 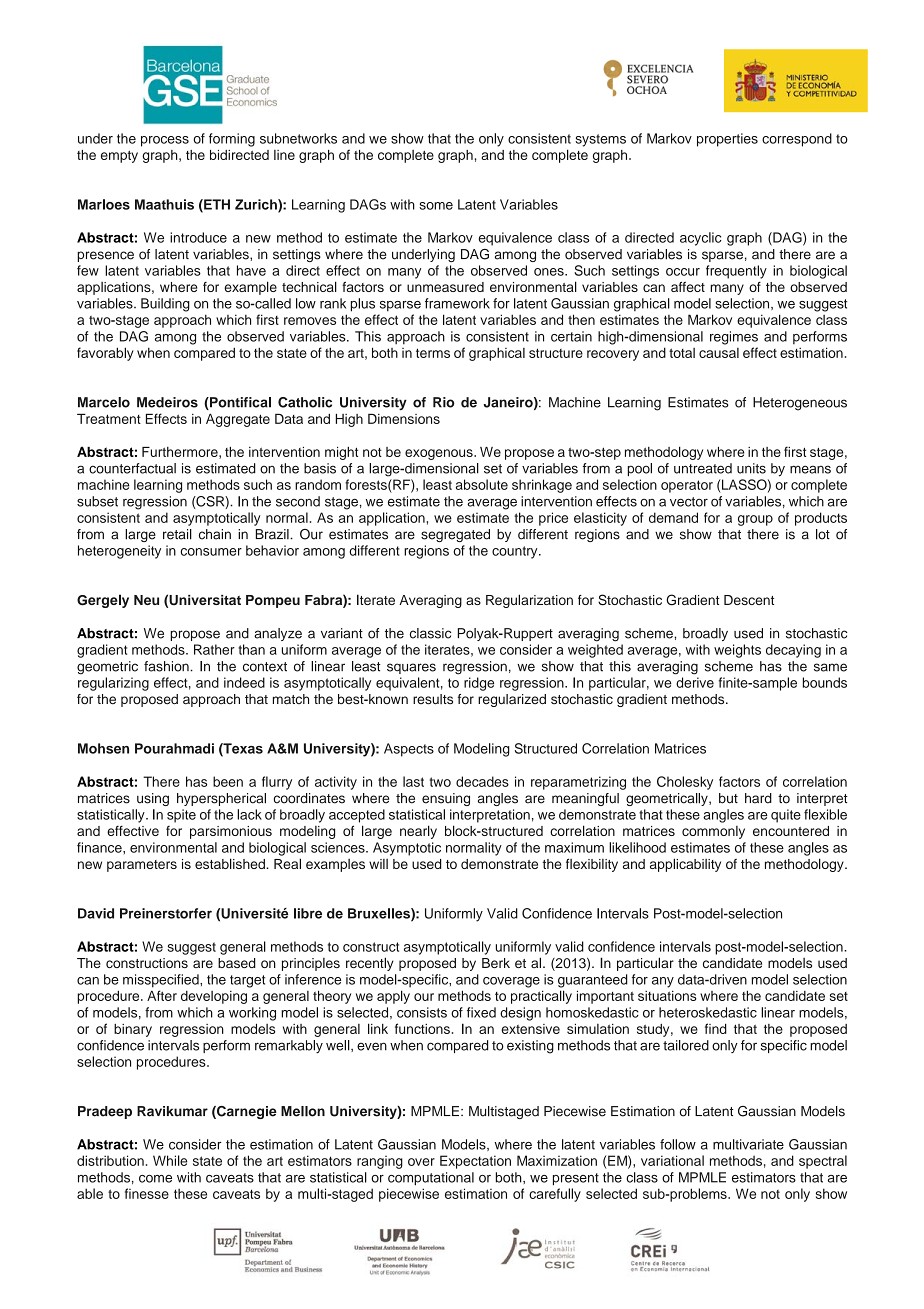 I want to click on Expectation, so click(x=475, y=1162).
